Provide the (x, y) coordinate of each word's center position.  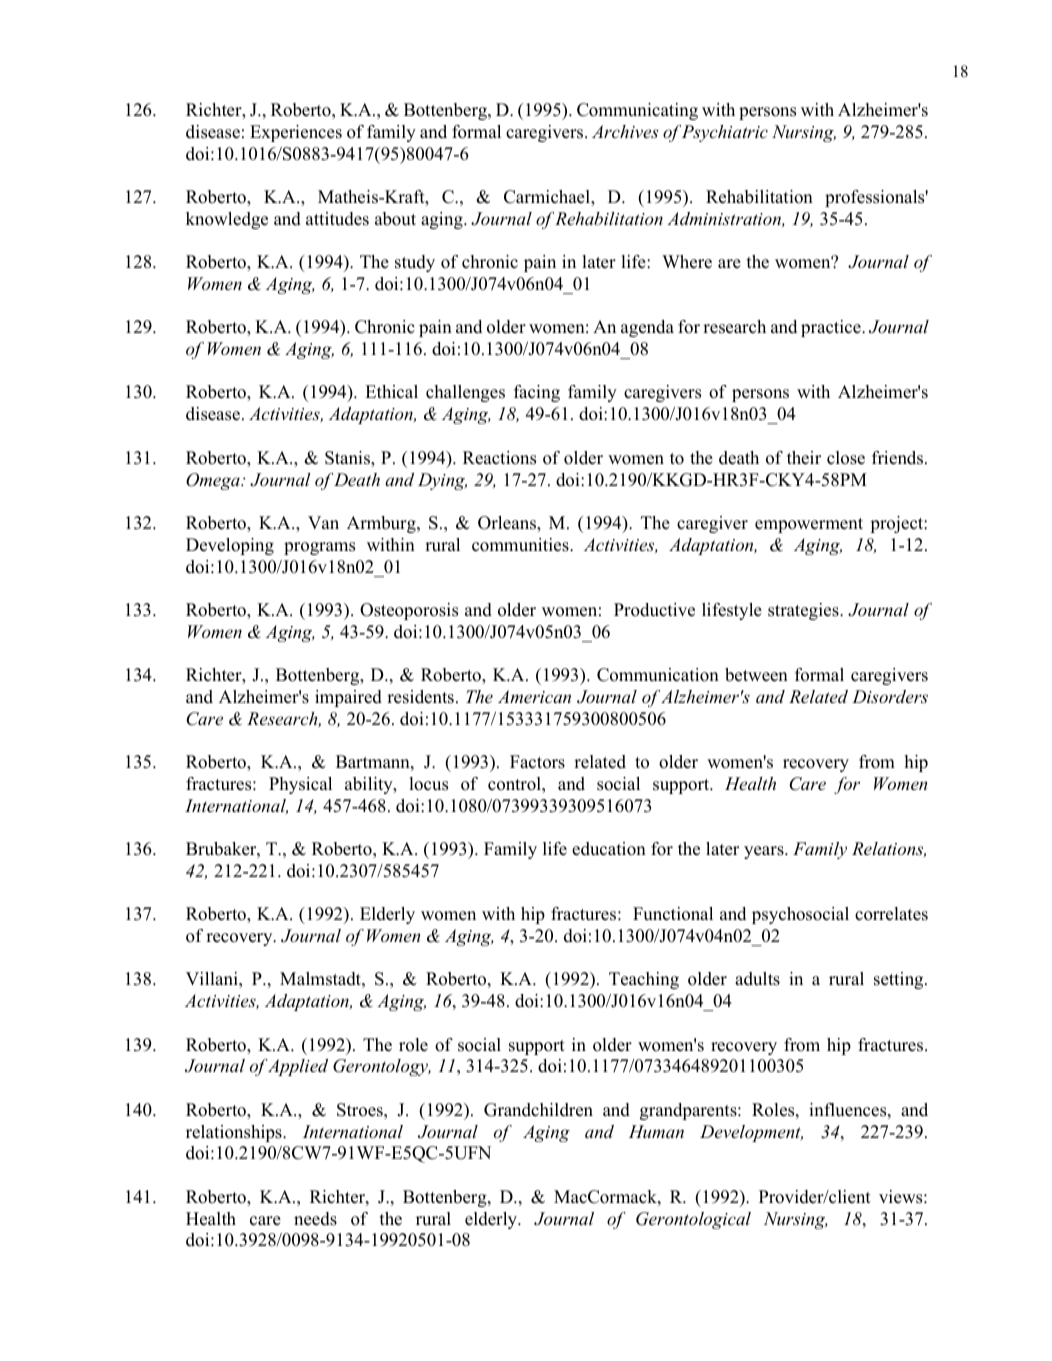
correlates (891, 914)
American (534, 696)
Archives (625, 131)
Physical (300, 785)
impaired (348, 698)
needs (315, 1219)
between (756, 675)
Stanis (348, 458)
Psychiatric (725, 133)
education (609, 849)
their (804, 458)
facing (537, 393)
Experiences (296, 133)
